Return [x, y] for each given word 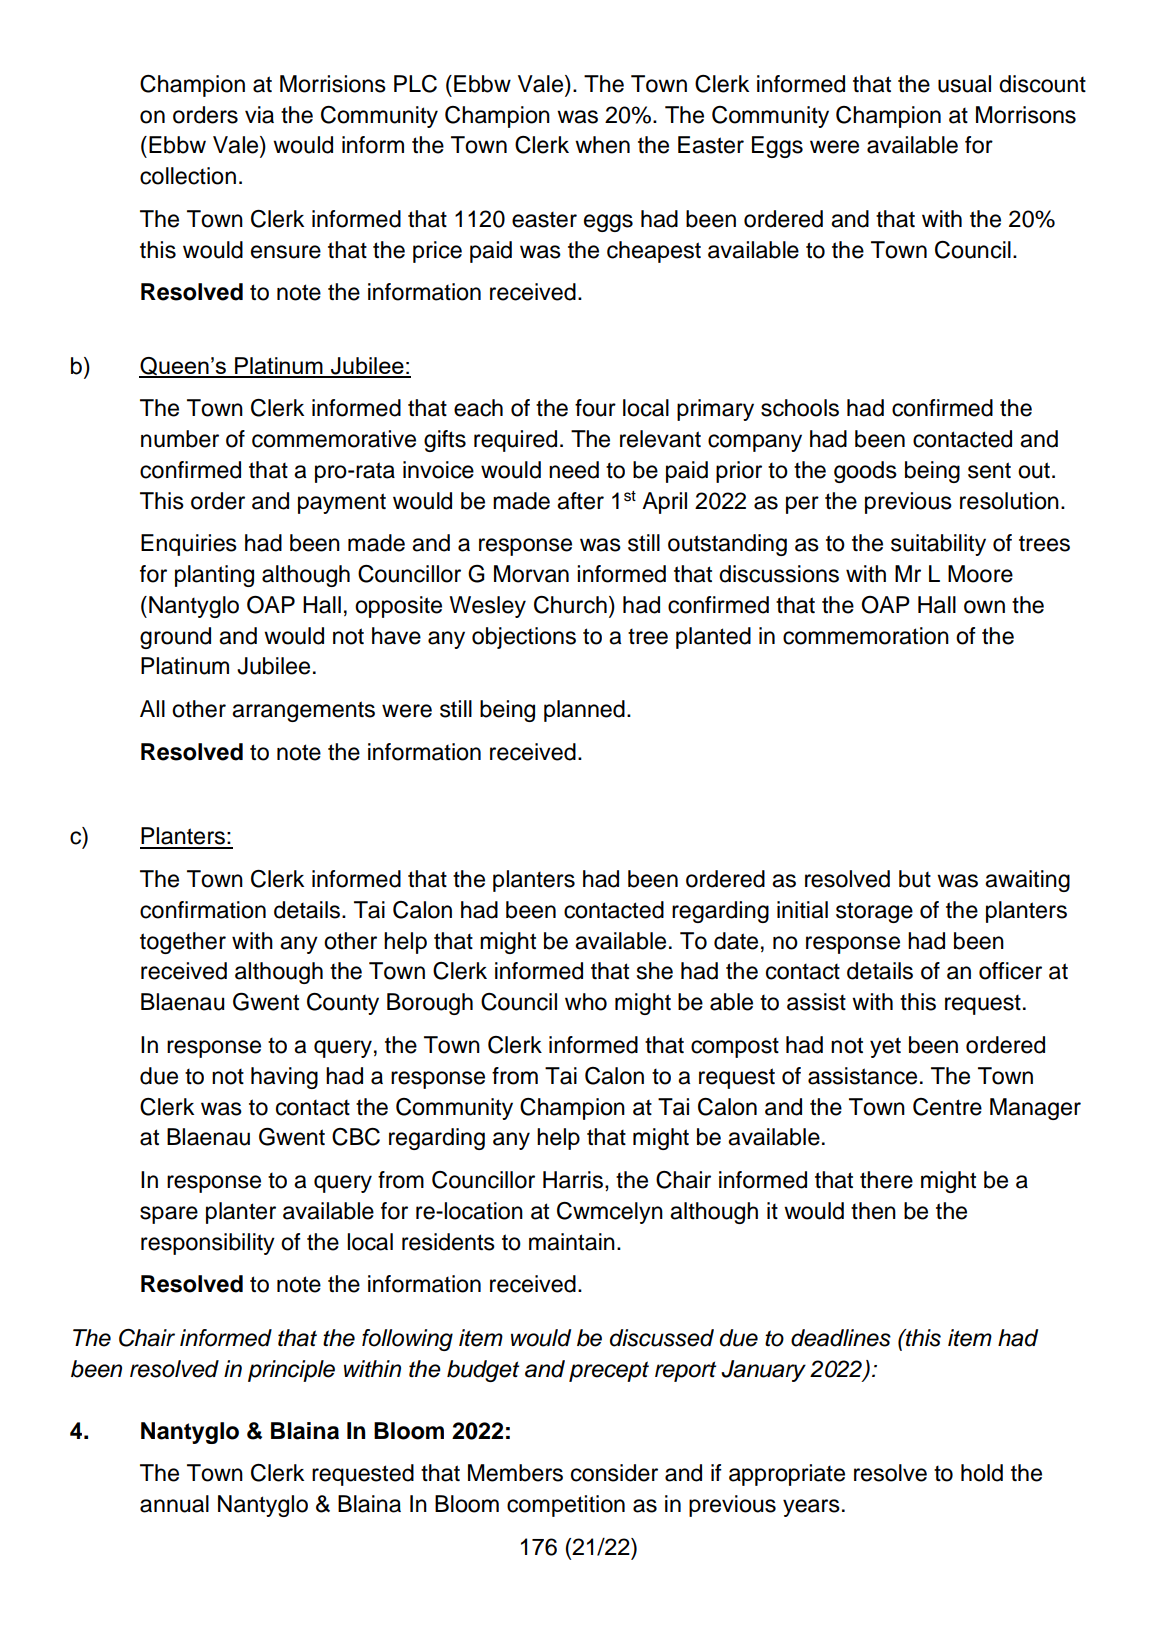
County [343, 1004]
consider [614, 1473]
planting [214, 576]
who [586, 1002]
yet [885, 1047]
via [259, 115]
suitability [938, 545]
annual [174, 1504]
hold [982, 1473]
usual [964, 84]
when [602, 145]
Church [570, 605]
